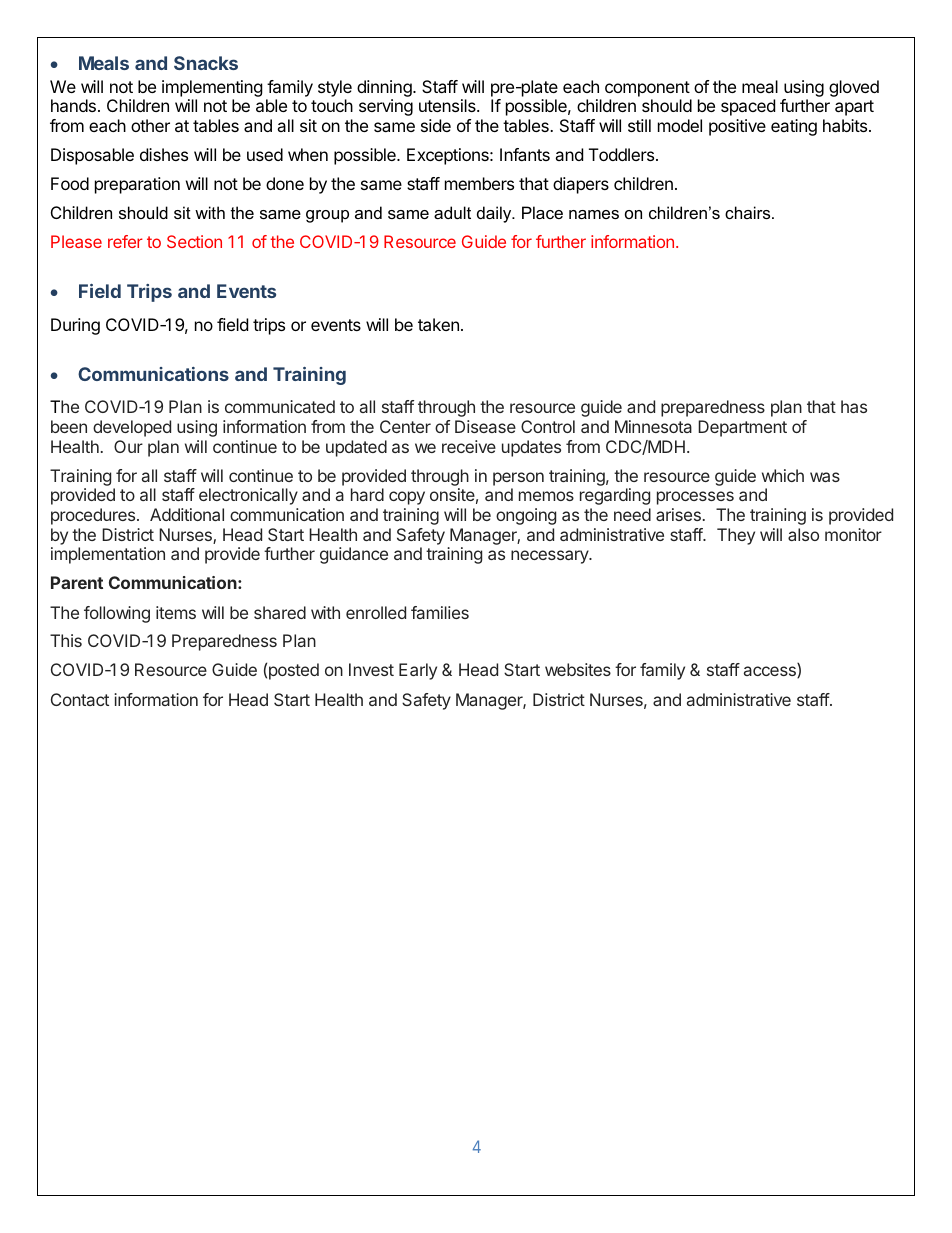 Image resolution: width=952 pixels, height=1233 pixels. Describe the element at coordinates (748, 107) in the image. I see `spaced` at that location.
